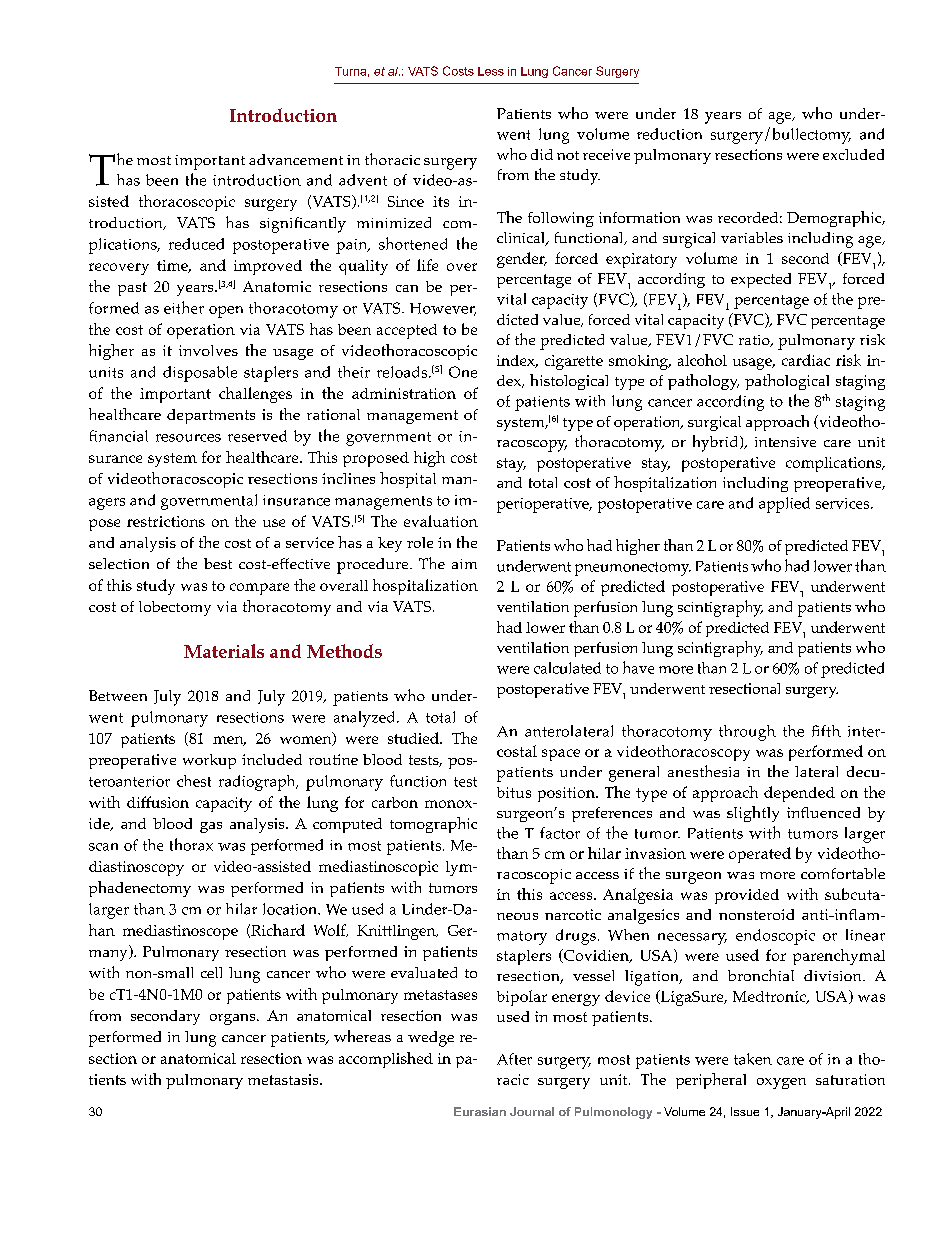 This screenshot has width=952, height=1240. Describe the element at coordinates (514, 1059) in the screenshot. I see `After` at that location.
